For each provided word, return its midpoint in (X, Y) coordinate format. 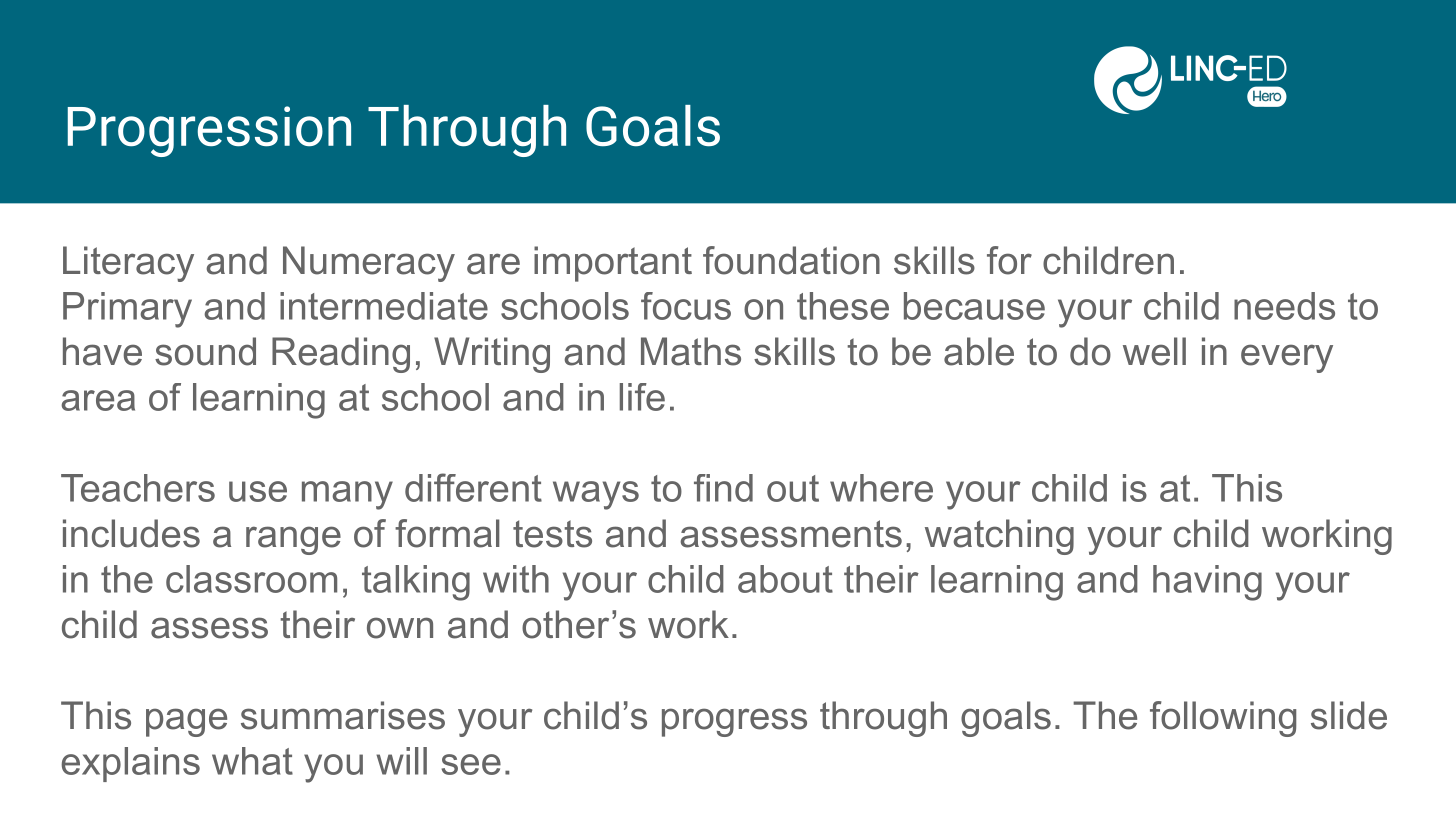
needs (1284, 306)
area (98, 400)
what (252, 761)
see (471, 764)
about (785, 579)
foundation (791, 260)
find (723, 488)
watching (999, 537)
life (642, 397)
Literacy (128, 264)
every (1287, 358)
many (347, 495)
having (1207, 583)
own (400, 628)
